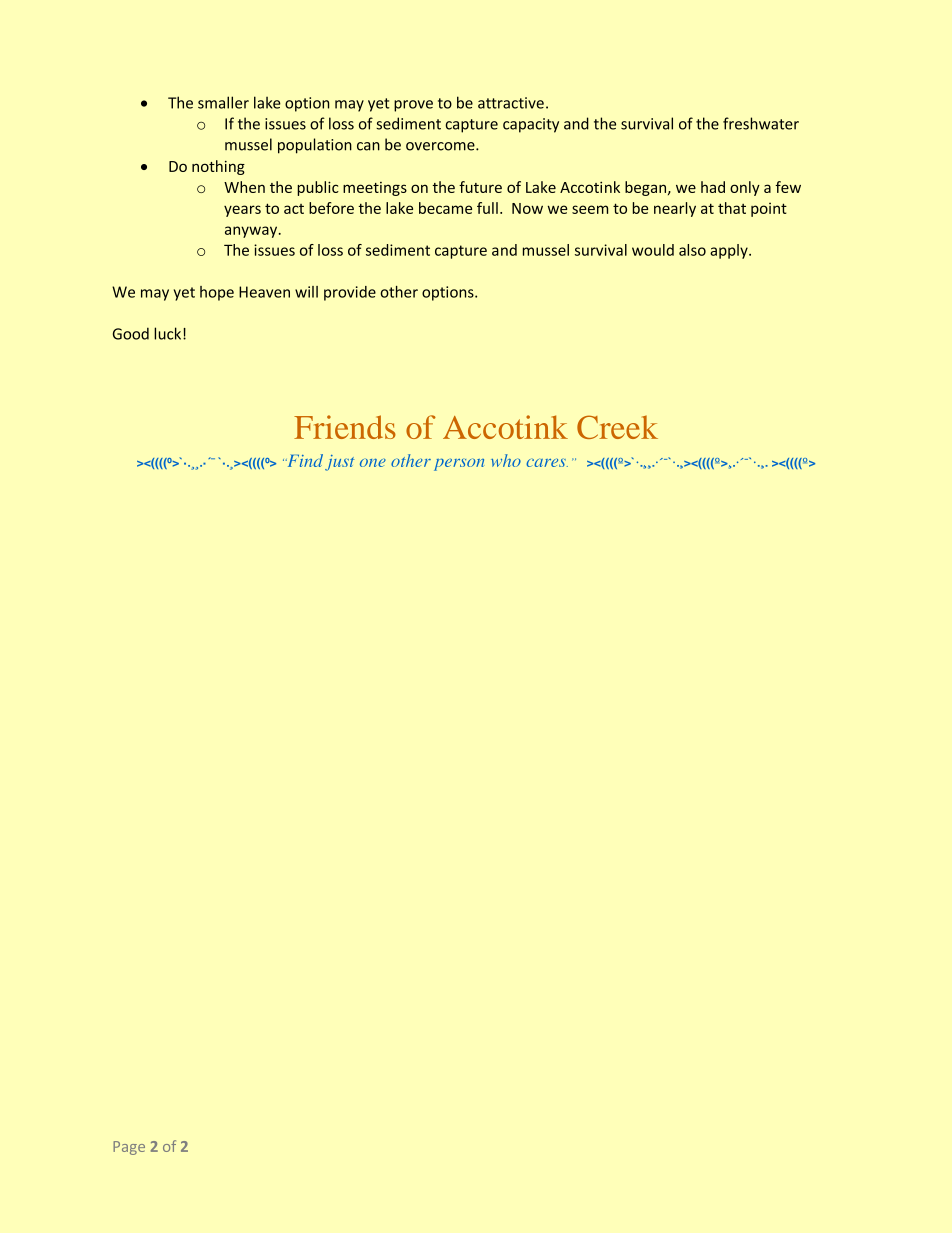 This image has width=952, height=1233. What do you see at coordinates (131, 333) in the image?
I see `Good` at bounding box center [131, 333].
